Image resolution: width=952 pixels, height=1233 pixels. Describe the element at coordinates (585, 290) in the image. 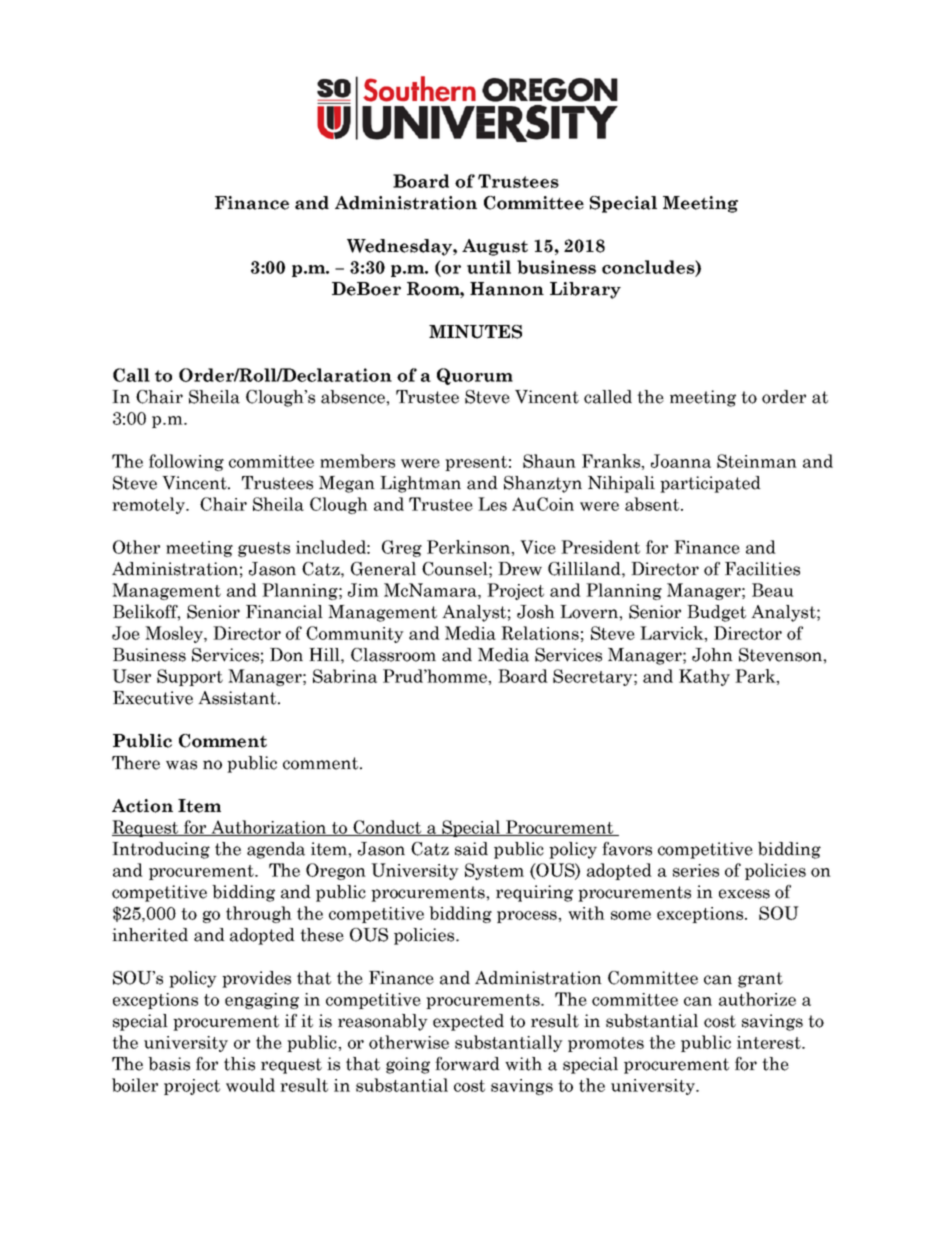

I see `Library` at that location.
